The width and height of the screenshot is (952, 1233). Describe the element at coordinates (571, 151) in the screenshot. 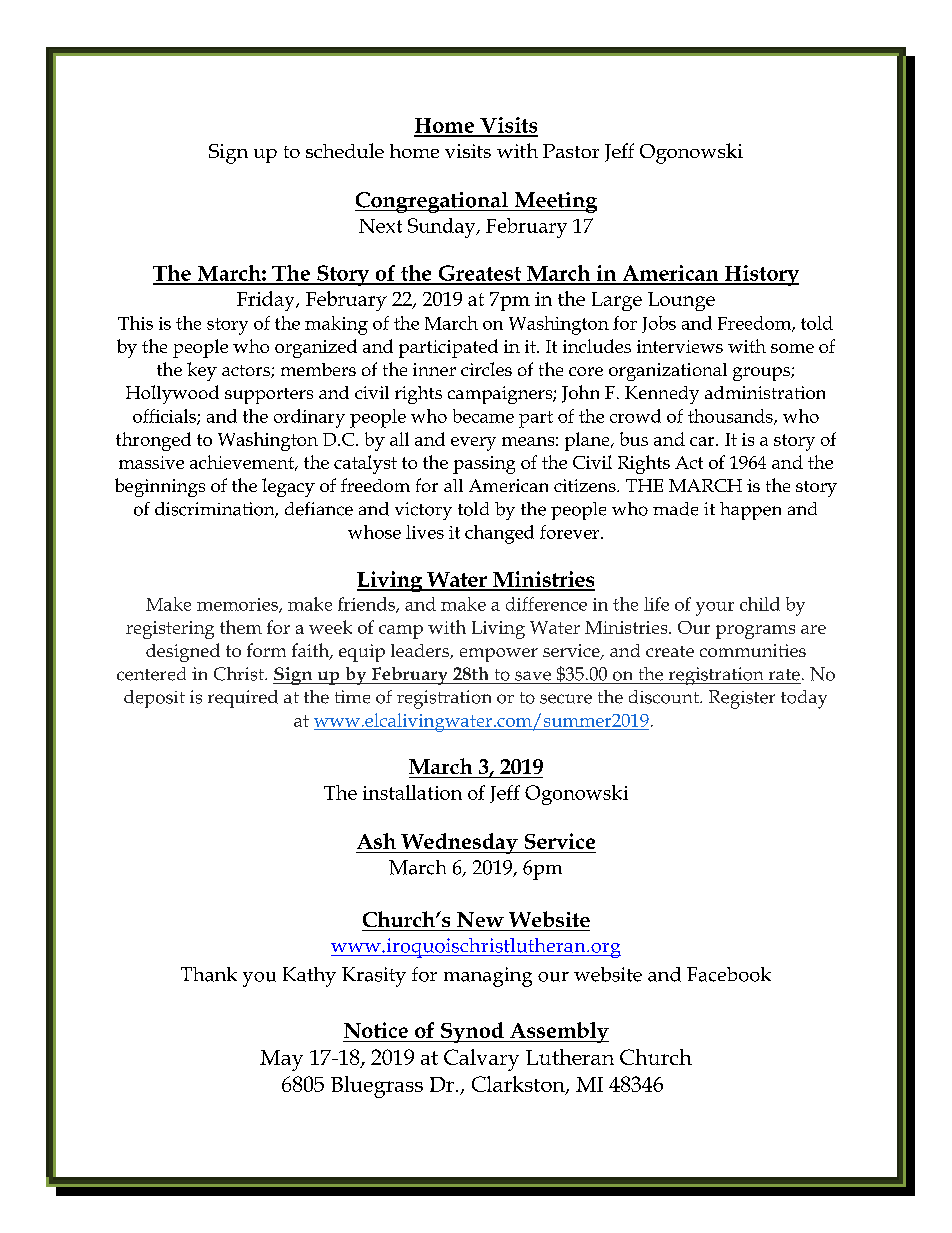

I see `Pastor` at that location.
